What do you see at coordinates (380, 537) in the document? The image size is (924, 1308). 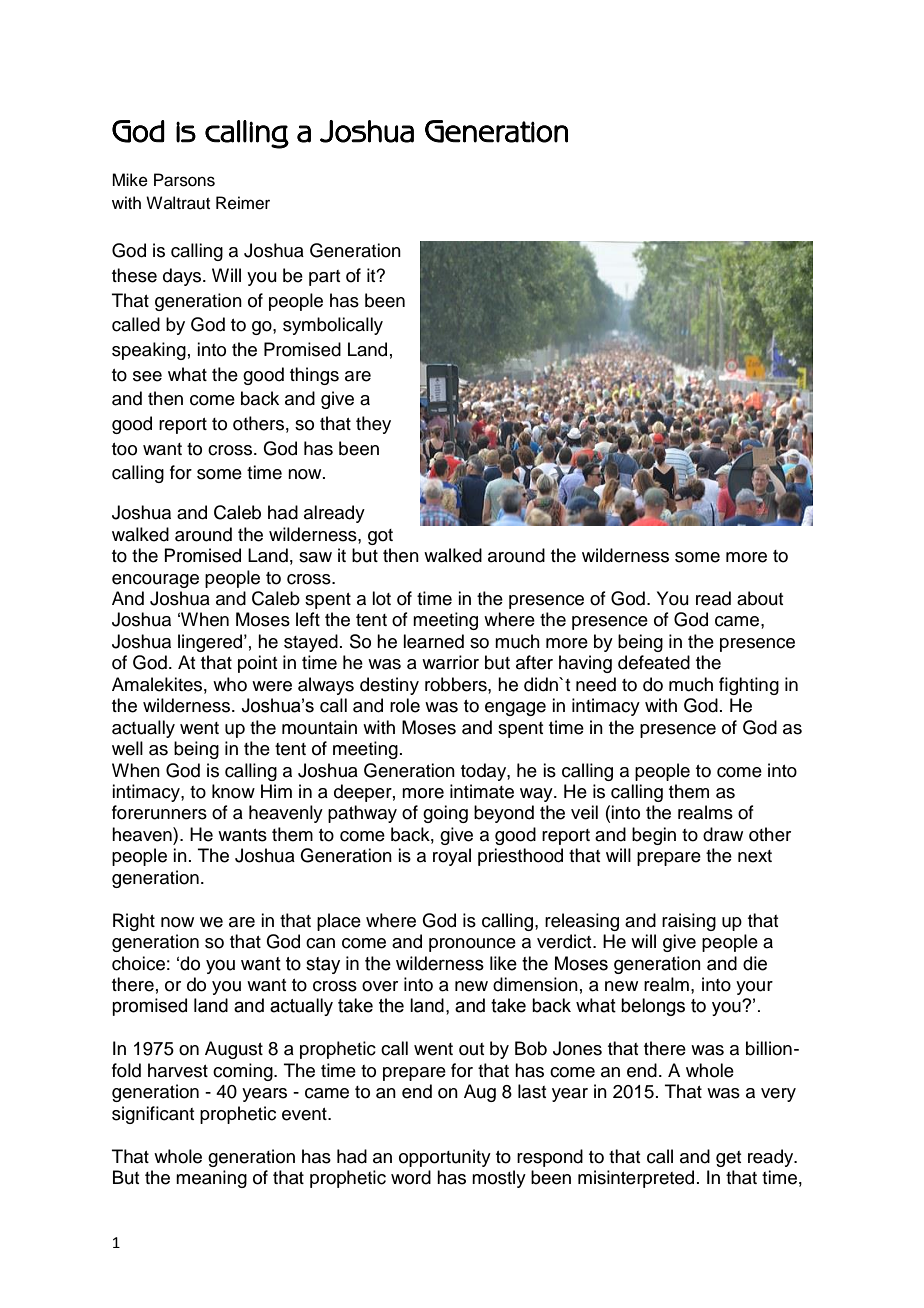 I see `got` at bounding box center [380, 537].
